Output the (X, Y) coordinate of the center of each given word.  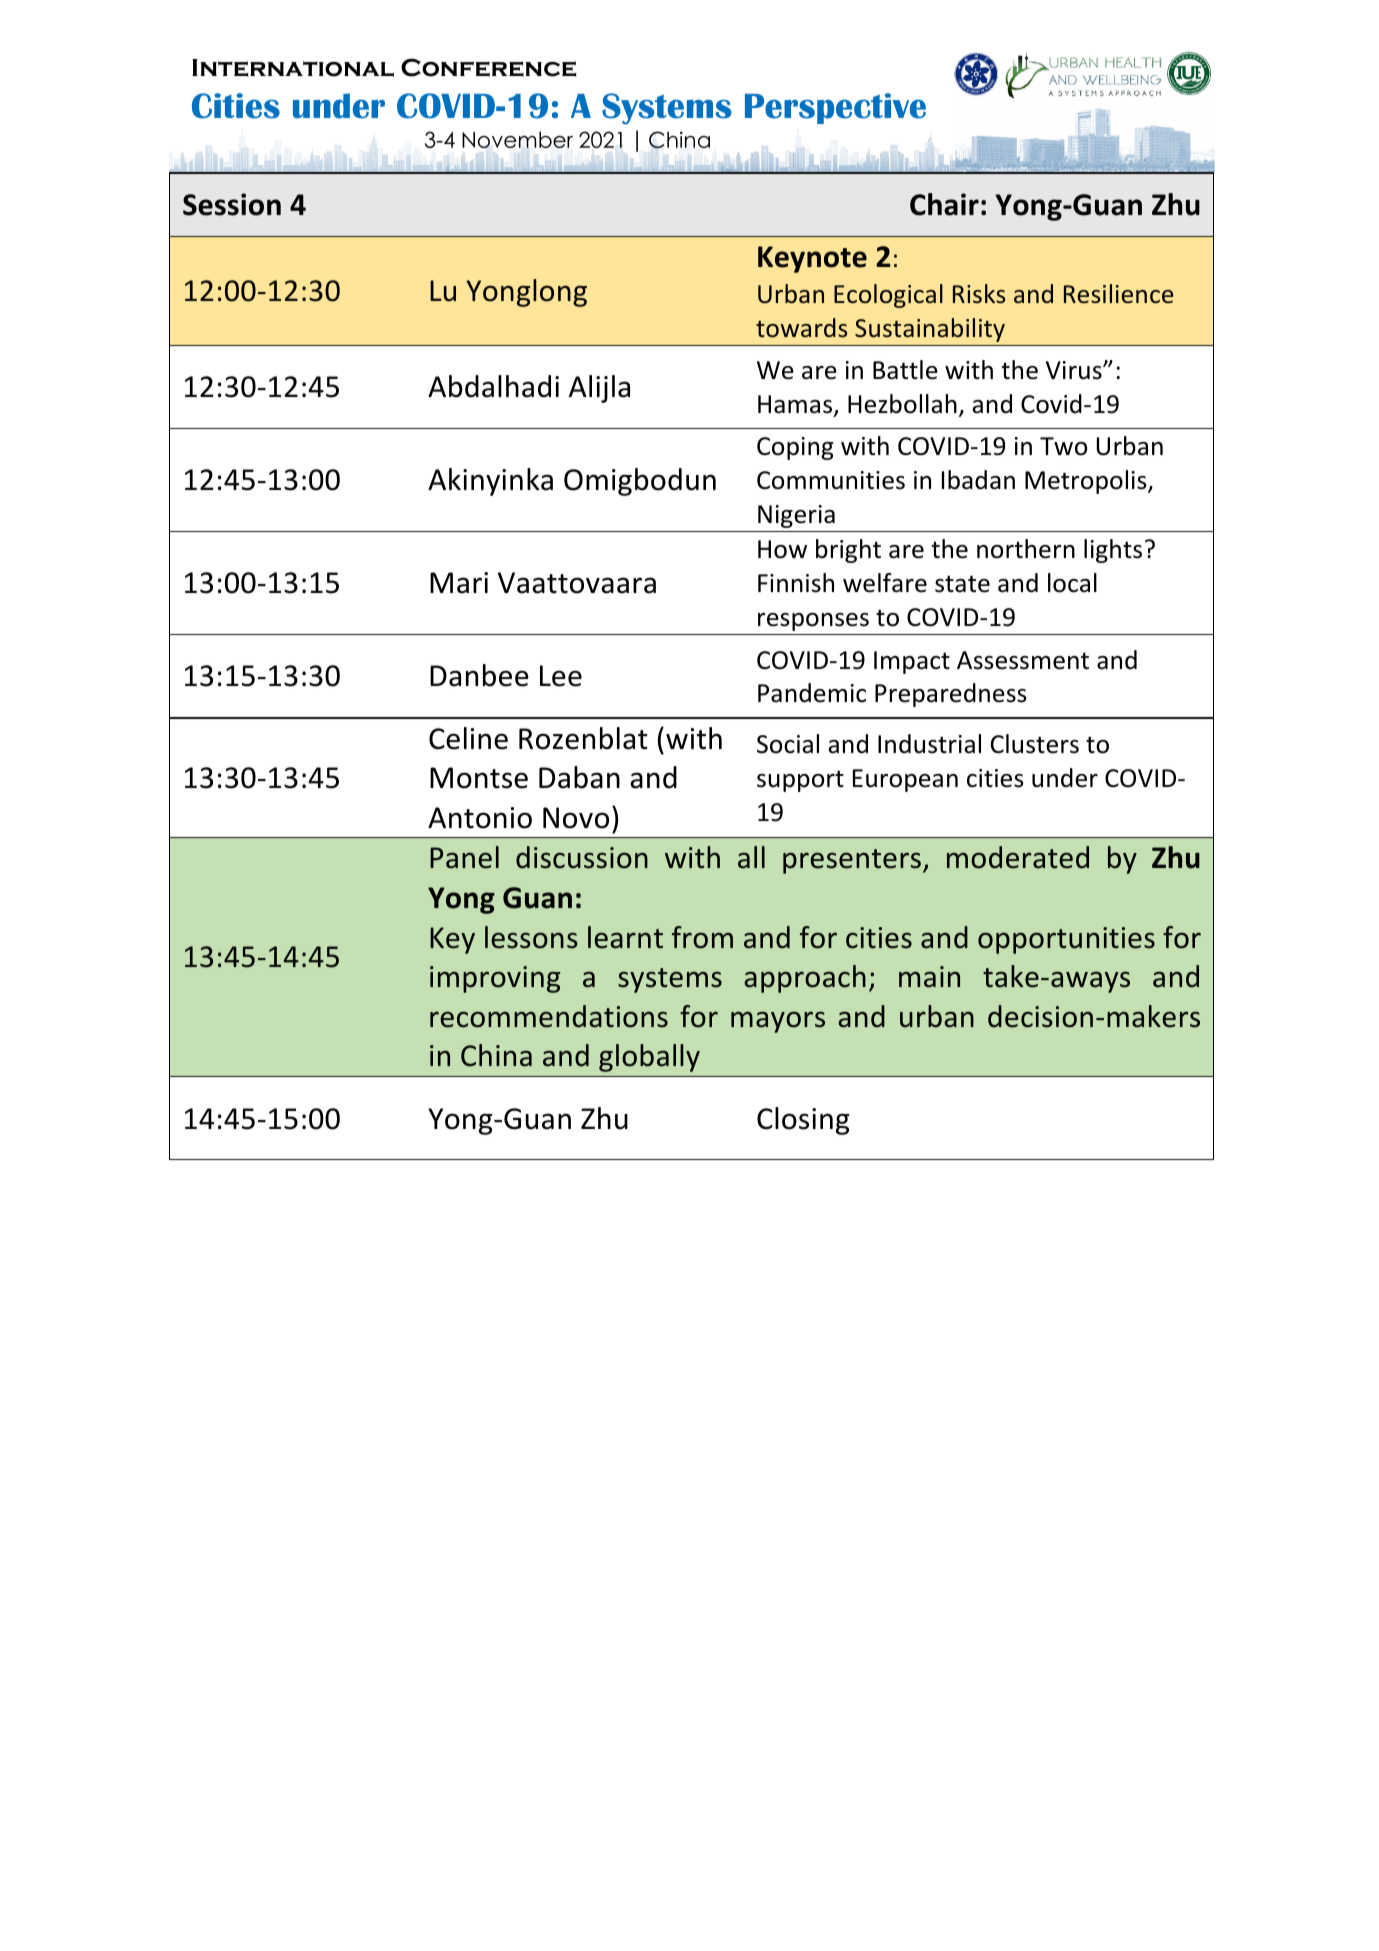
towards (801, 328)
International (293, 68)
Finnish (796, 583)
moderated (1018, 857)
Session (232, 204)
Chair (944, 204)
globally (649, 1058)
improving (495, 979)
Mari (459, 583)
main (929, 977)
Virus (1075, 370)
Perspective (835, 108)
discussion (582, 857)
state (962, 584)
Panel (464, 857)
